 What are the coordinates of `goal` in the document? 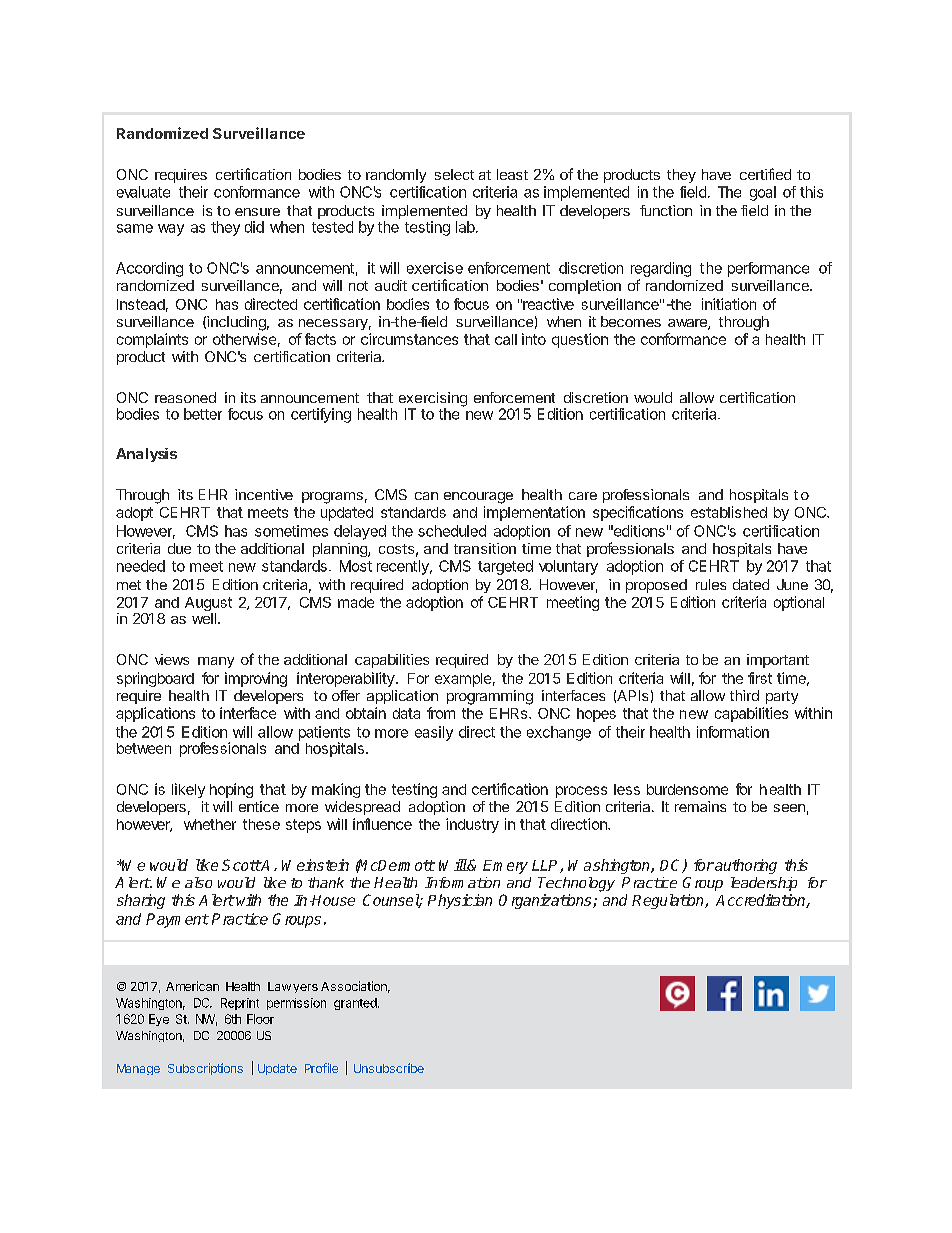 It's located at (763, 193).
